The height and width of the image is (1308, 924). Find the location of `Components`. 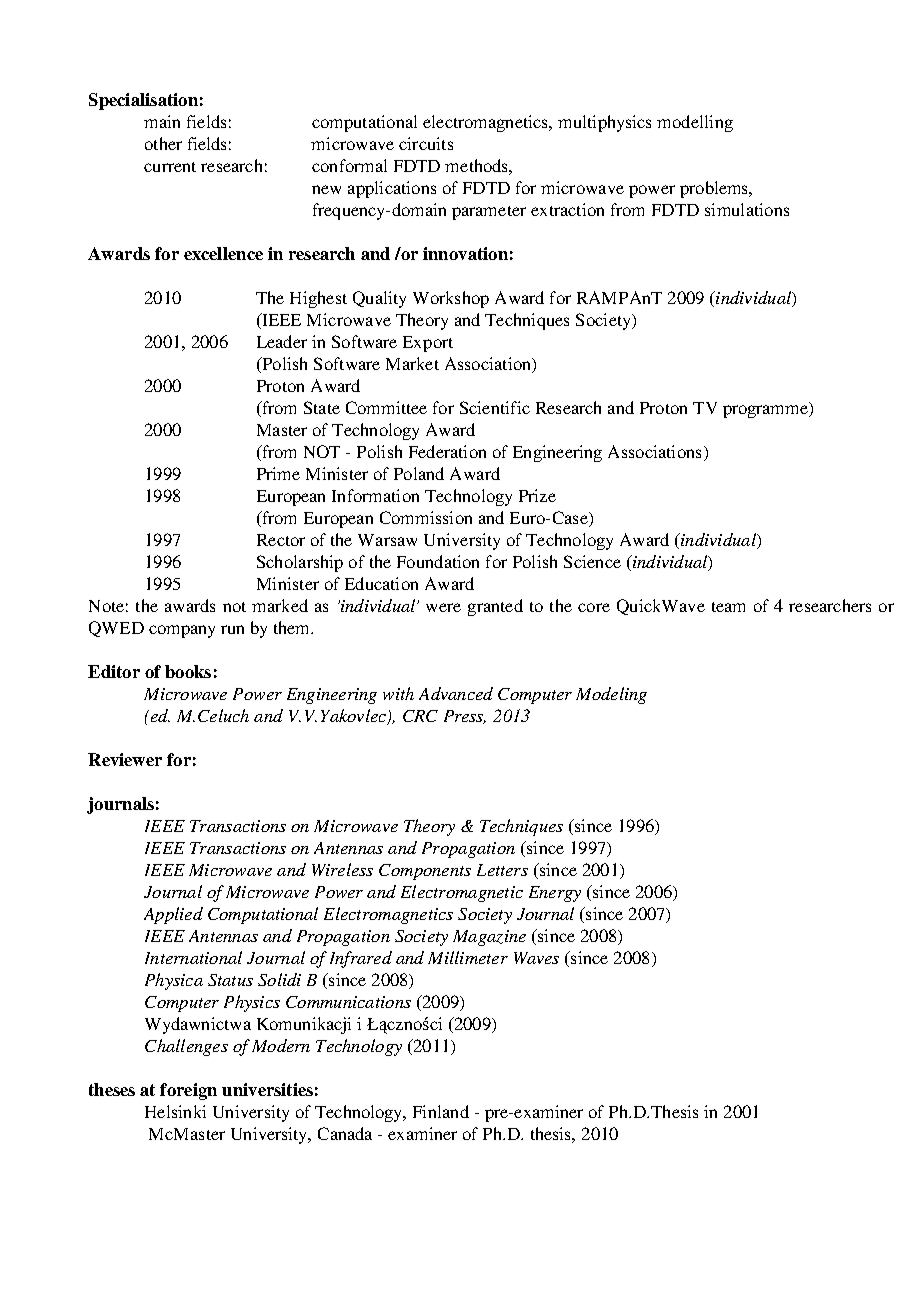

Components is located at coordinates (425, 872).
